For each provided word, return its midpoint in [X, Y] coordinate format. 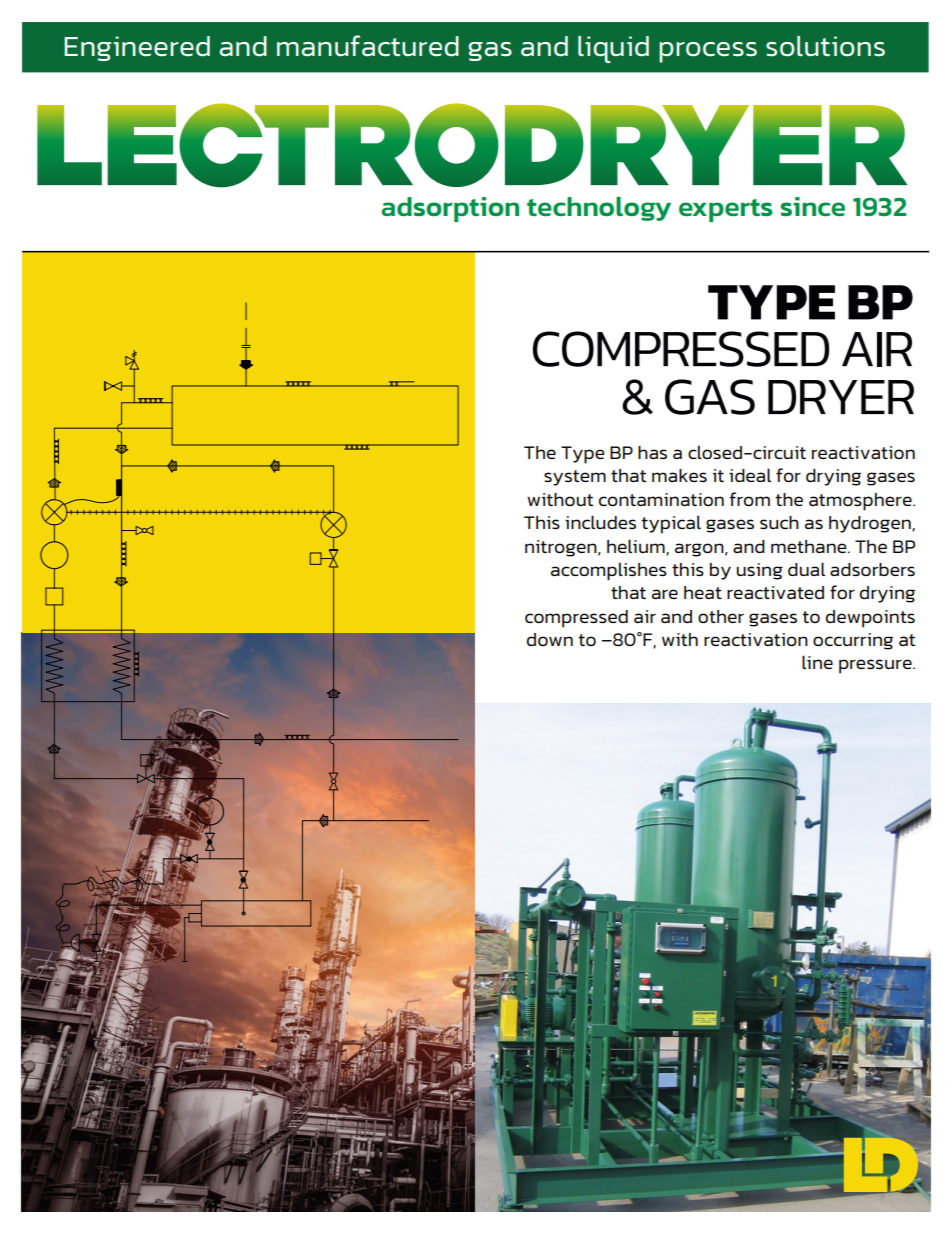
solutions [825, 46]
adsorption [450, 209]
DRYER [841, 397]
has [652, 452]
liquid [613, 49]
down [550, 639]
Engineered [137, 48]
